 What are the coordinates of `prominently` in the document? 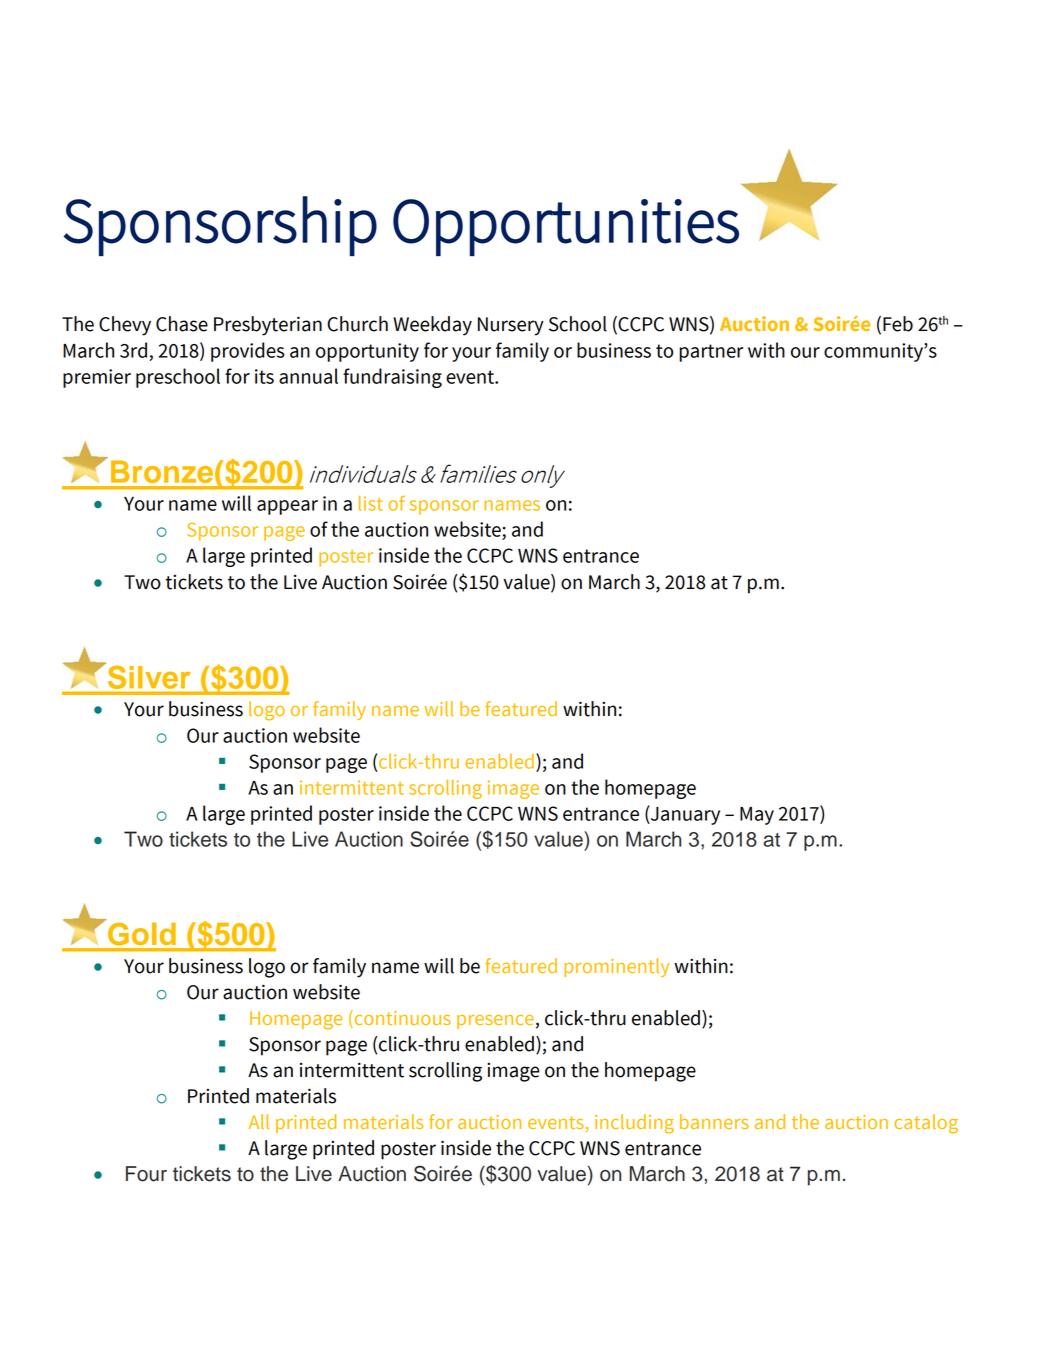 It's located at (616, 967).
